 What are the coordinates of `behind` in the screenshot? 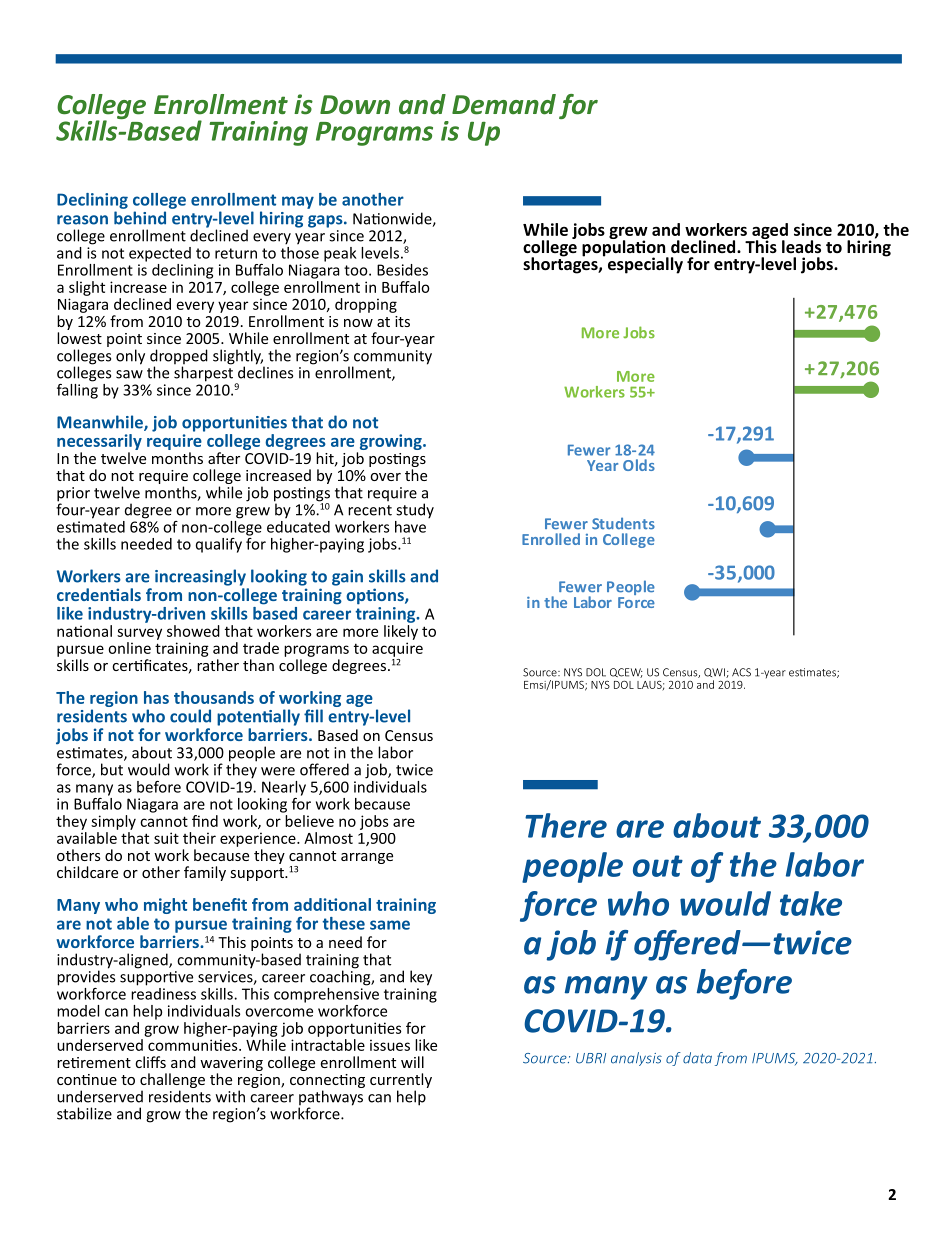 It's located at (140, 218).
